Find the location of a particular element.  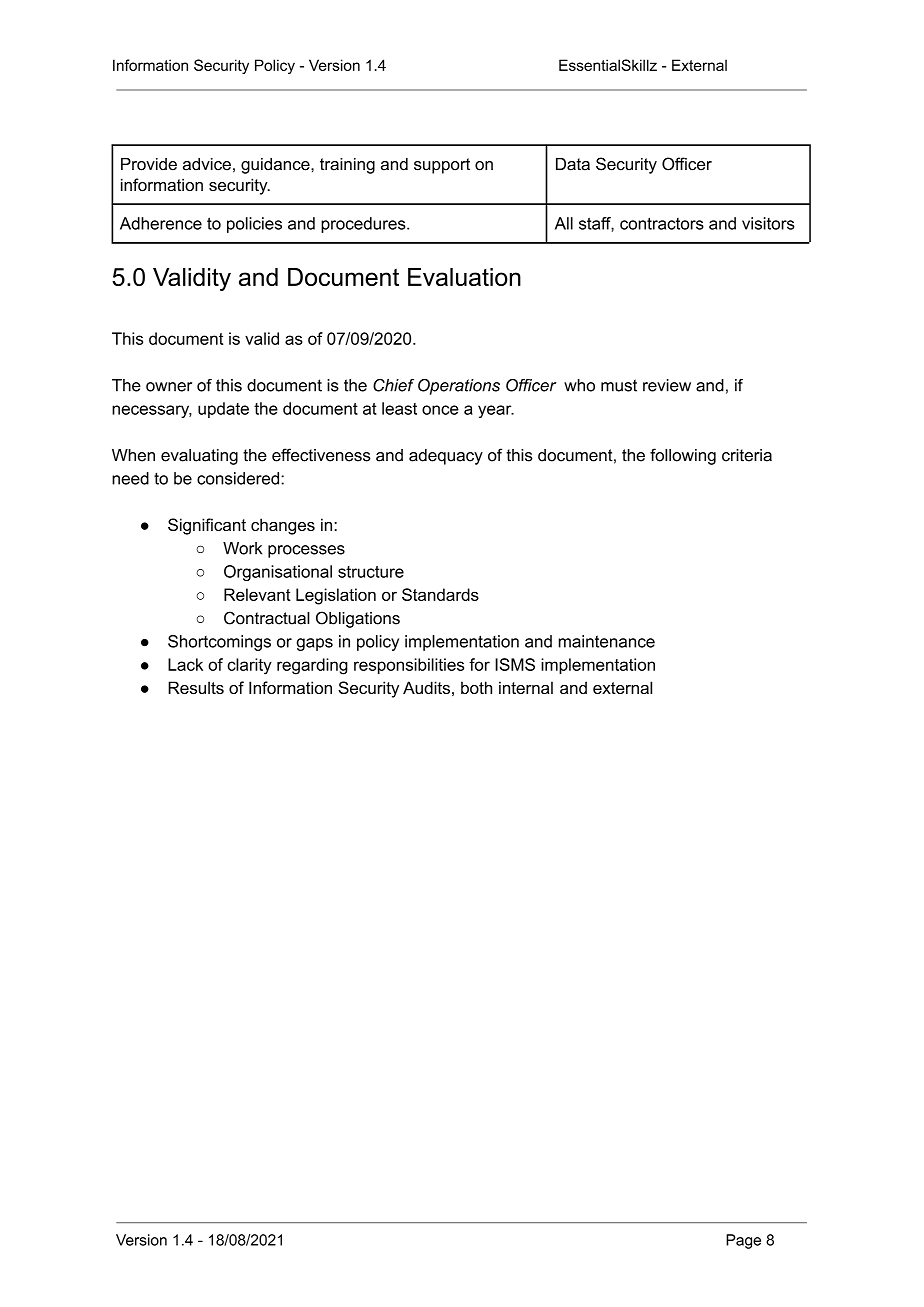

Page is located at coordinates (743, 1241).
